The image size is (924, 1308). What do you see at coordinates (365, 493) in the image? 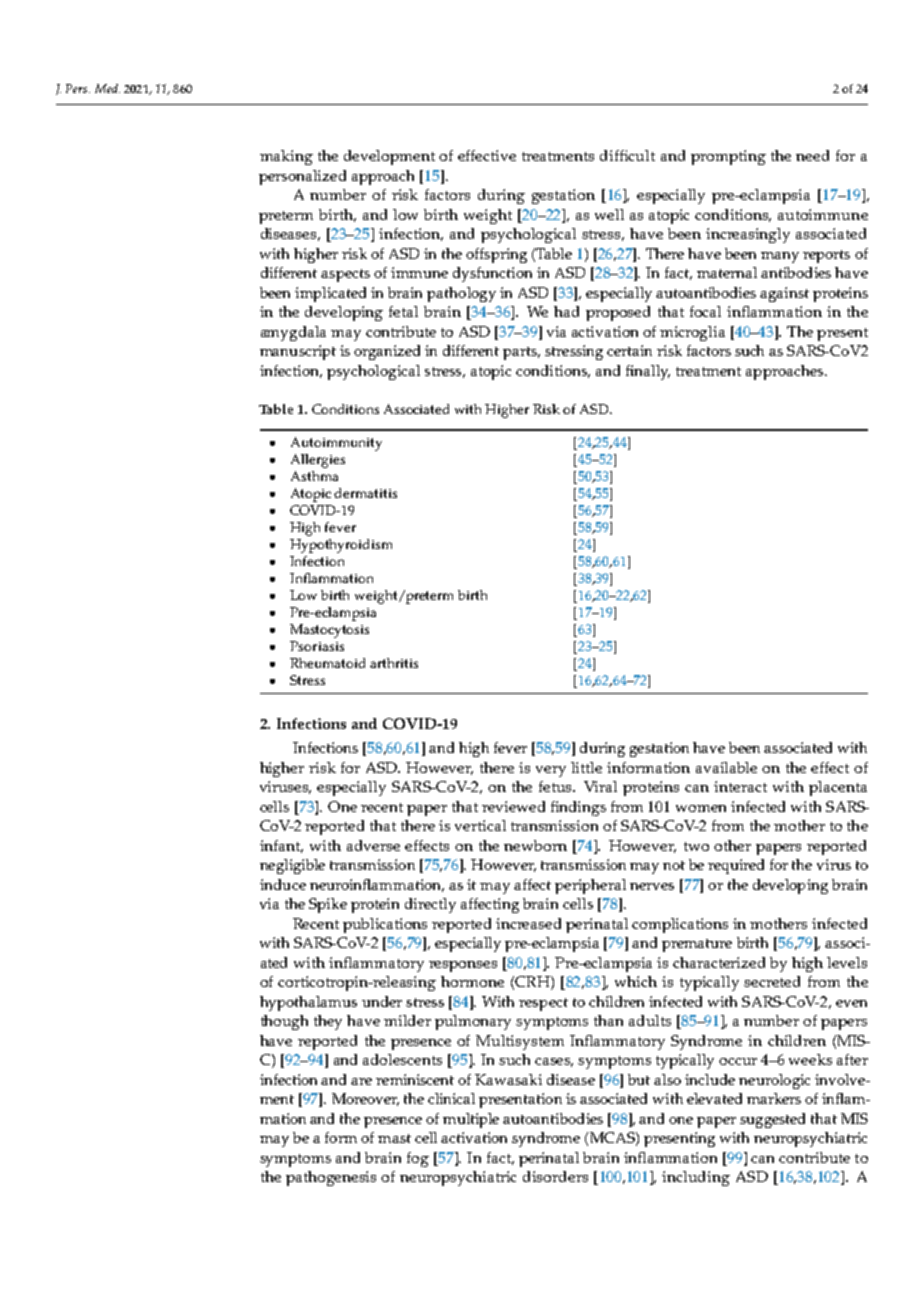
I see `dermatitis` at bounding box center [365, 493].
